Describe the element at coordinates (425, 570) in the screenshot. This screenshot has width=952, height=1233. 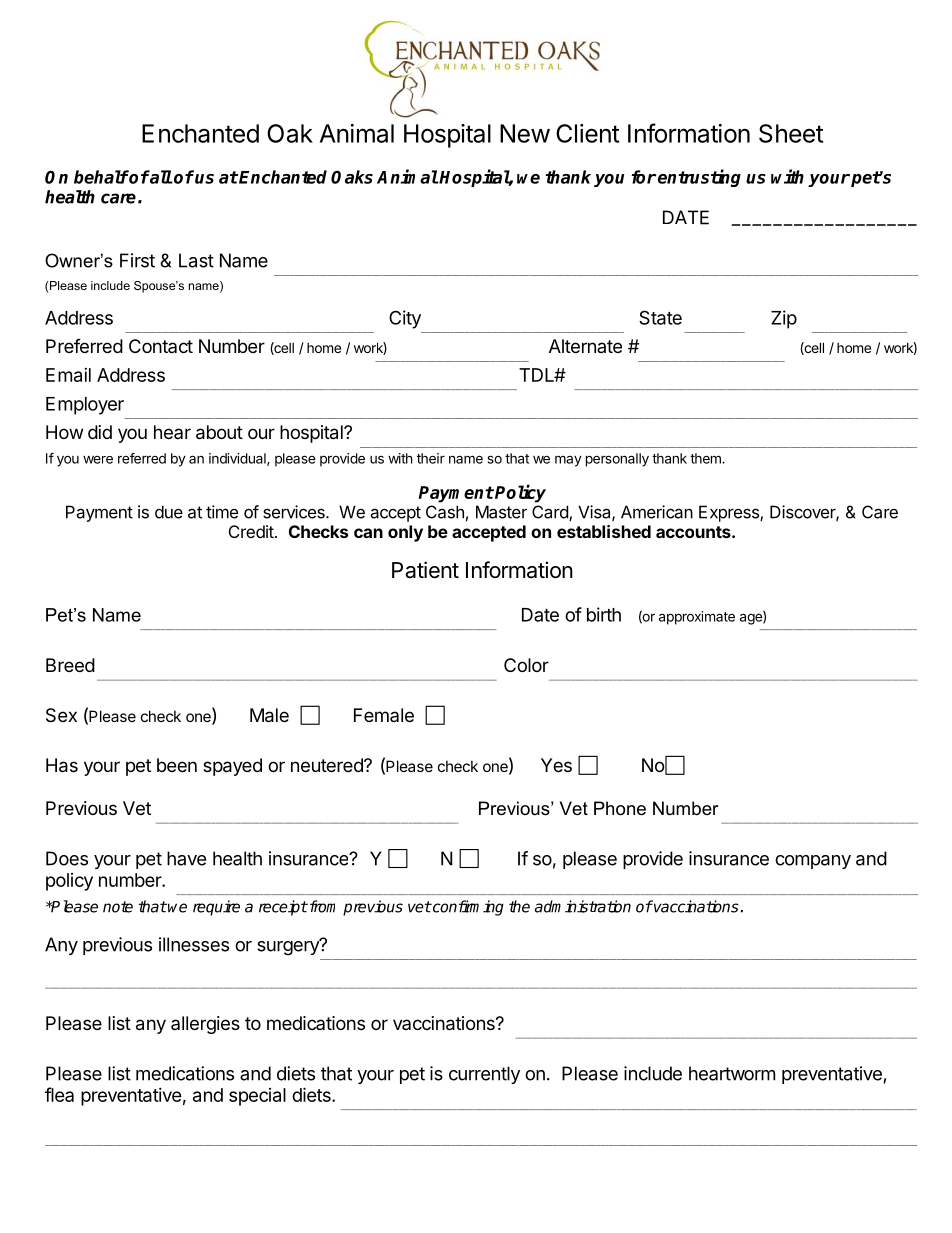
I see `Patient` at that location.
